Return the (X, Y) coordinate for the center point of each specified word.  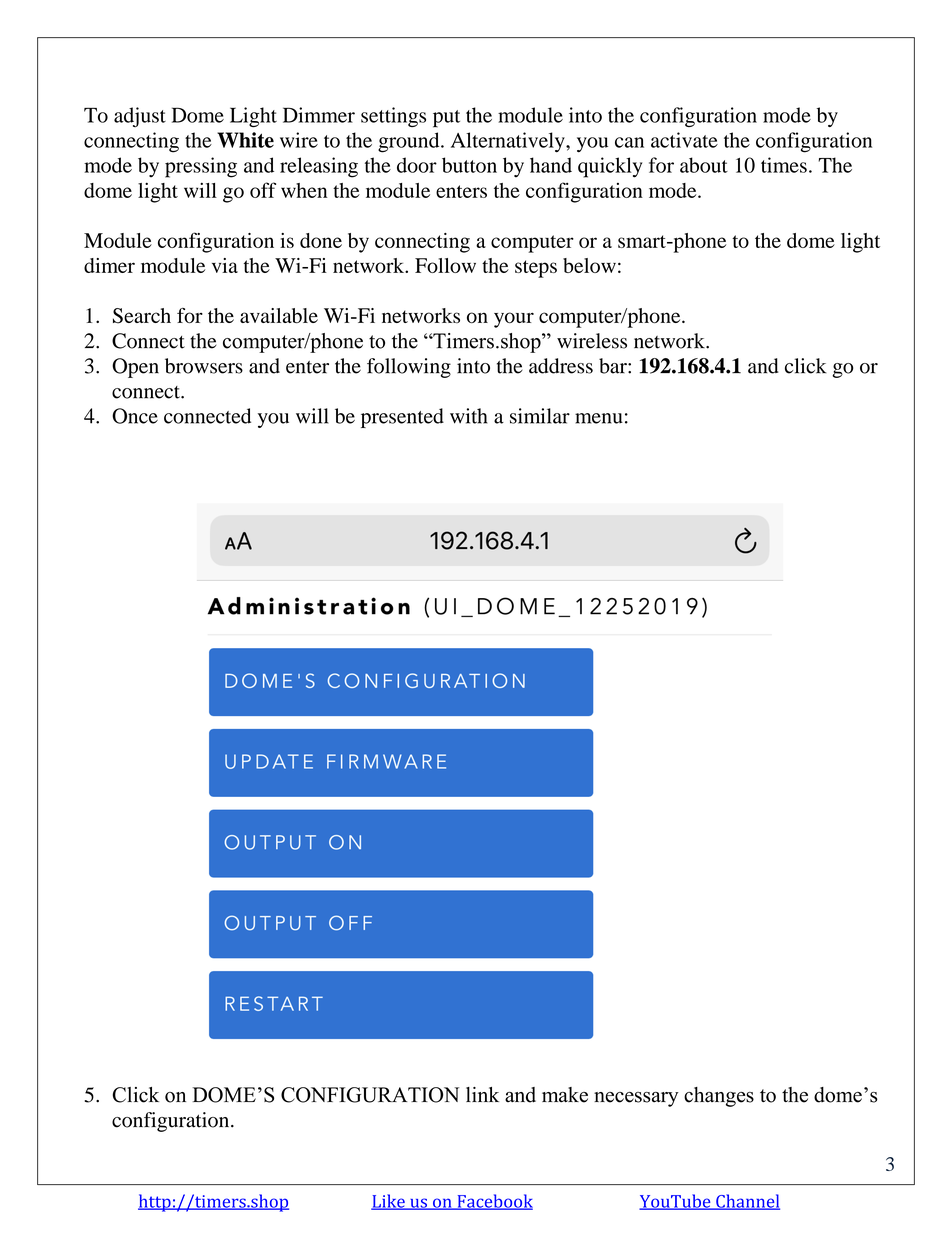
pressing (201, 167)
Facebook (494, 1202)
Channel (747, 1202)
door (417, 165)
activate (684, 140)
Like (389, 1202)
